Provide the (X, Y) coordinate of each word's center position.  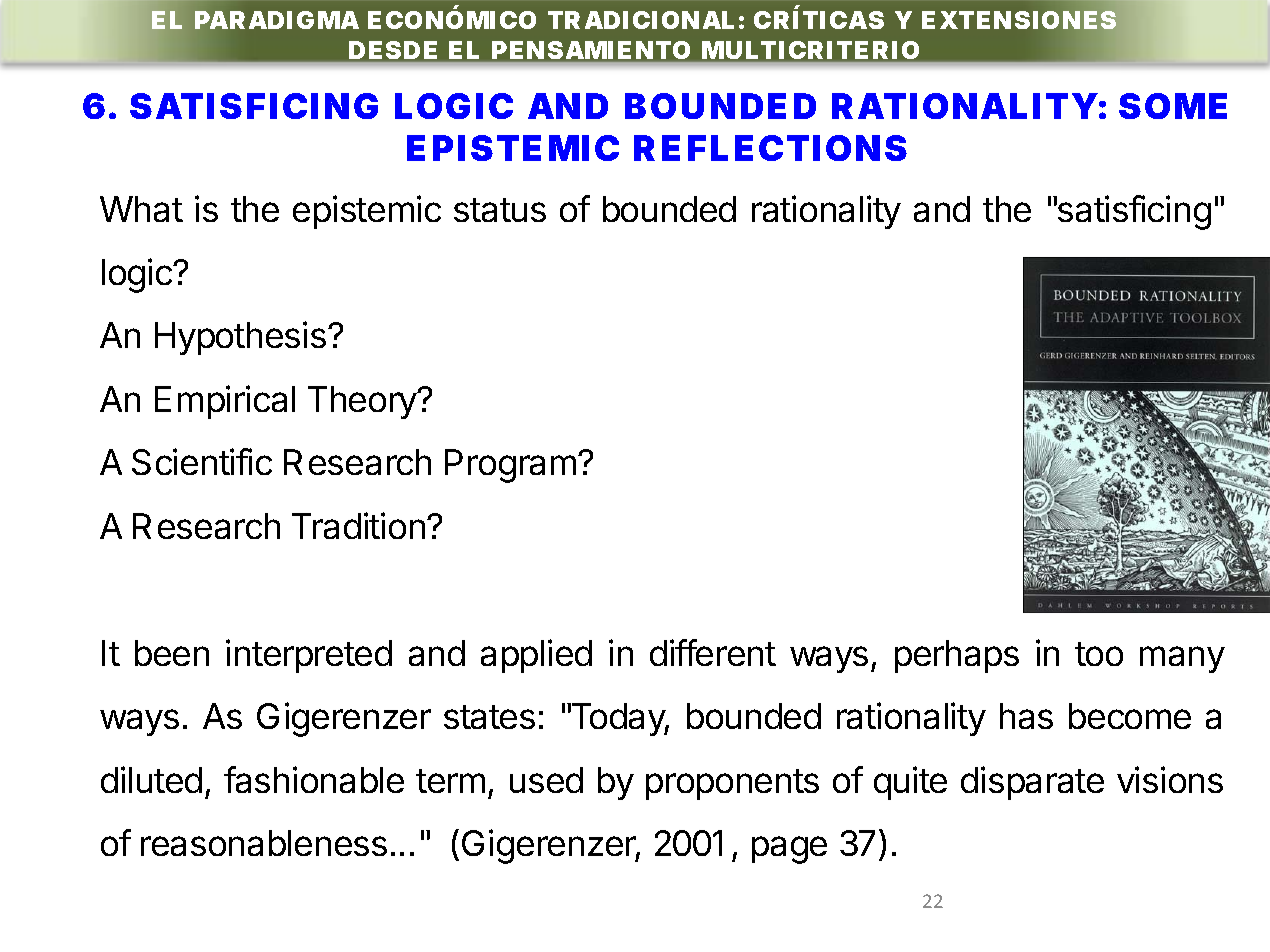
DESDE (393, 50)
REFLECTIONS (770, 148)
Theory (363, 402)
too (1099, 654)
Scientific (202, 461)
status (500, 210)
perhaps (957, 656)
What (141, 209)
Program (510, 466)
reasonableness (264, 843)
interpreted (309, 656)
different (713, 652)
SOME (1173, 106)
